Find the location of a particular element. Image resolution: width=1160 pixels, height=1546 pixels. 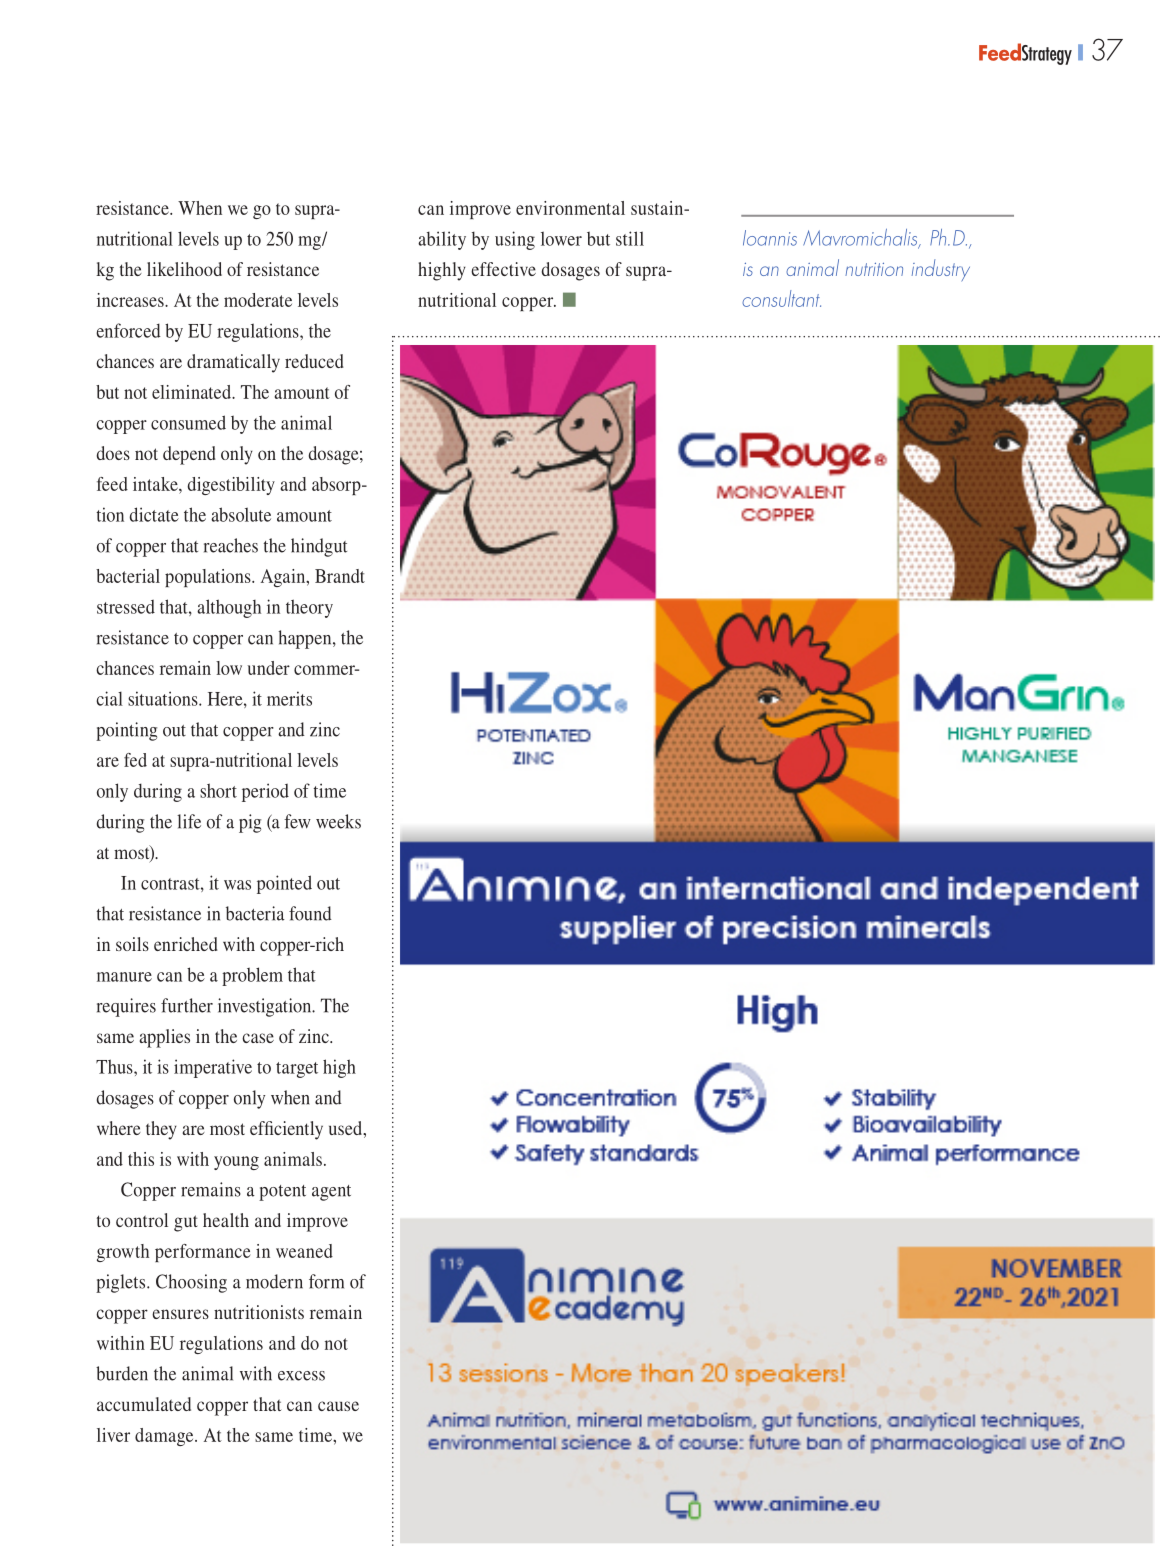

likelihood is located at coordinates (184, 269).
